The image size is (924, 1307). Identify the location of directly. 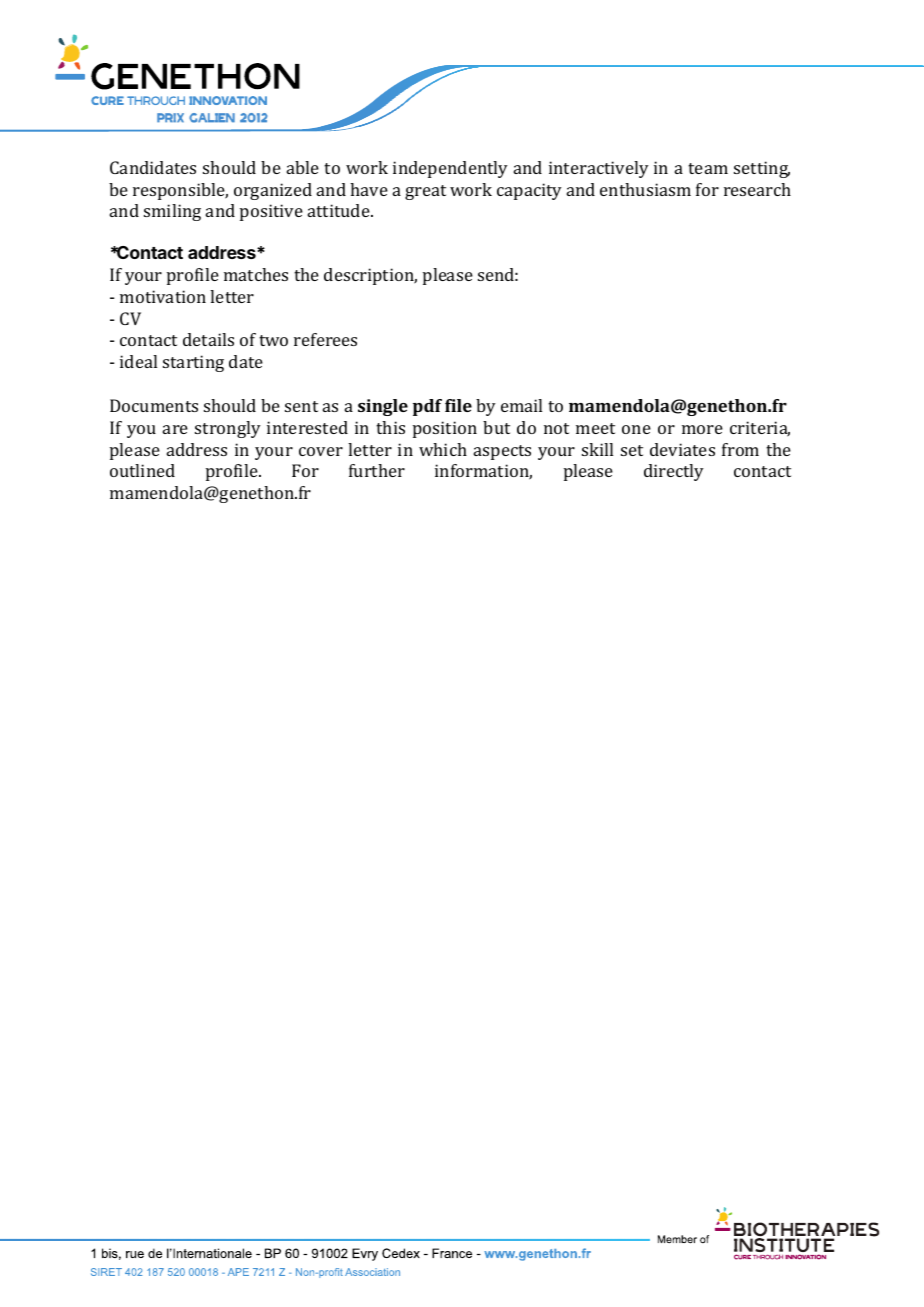
(674, 472).
